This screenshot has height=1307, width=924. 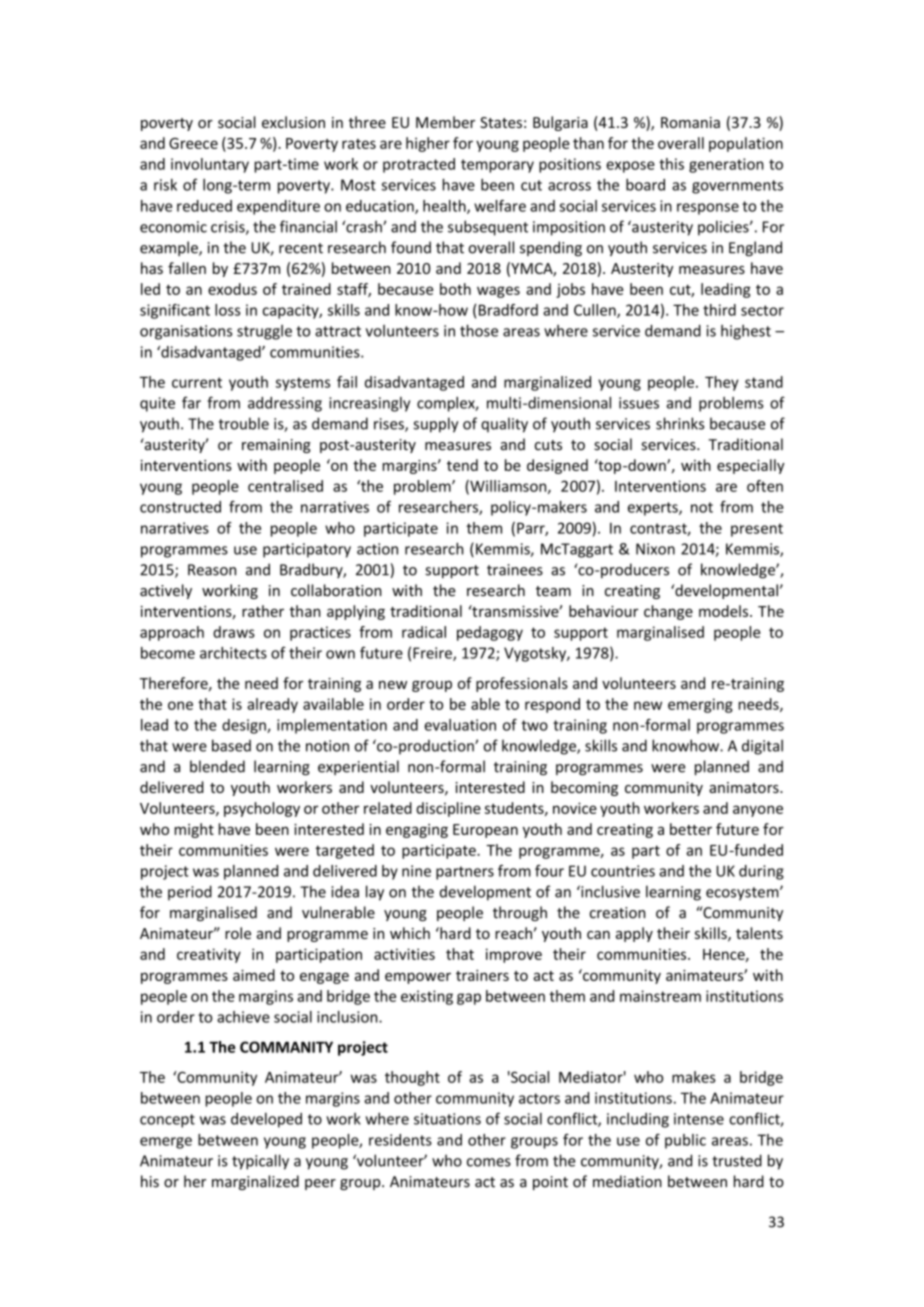 I want to click on typically, so click(x=260, y=1162).
